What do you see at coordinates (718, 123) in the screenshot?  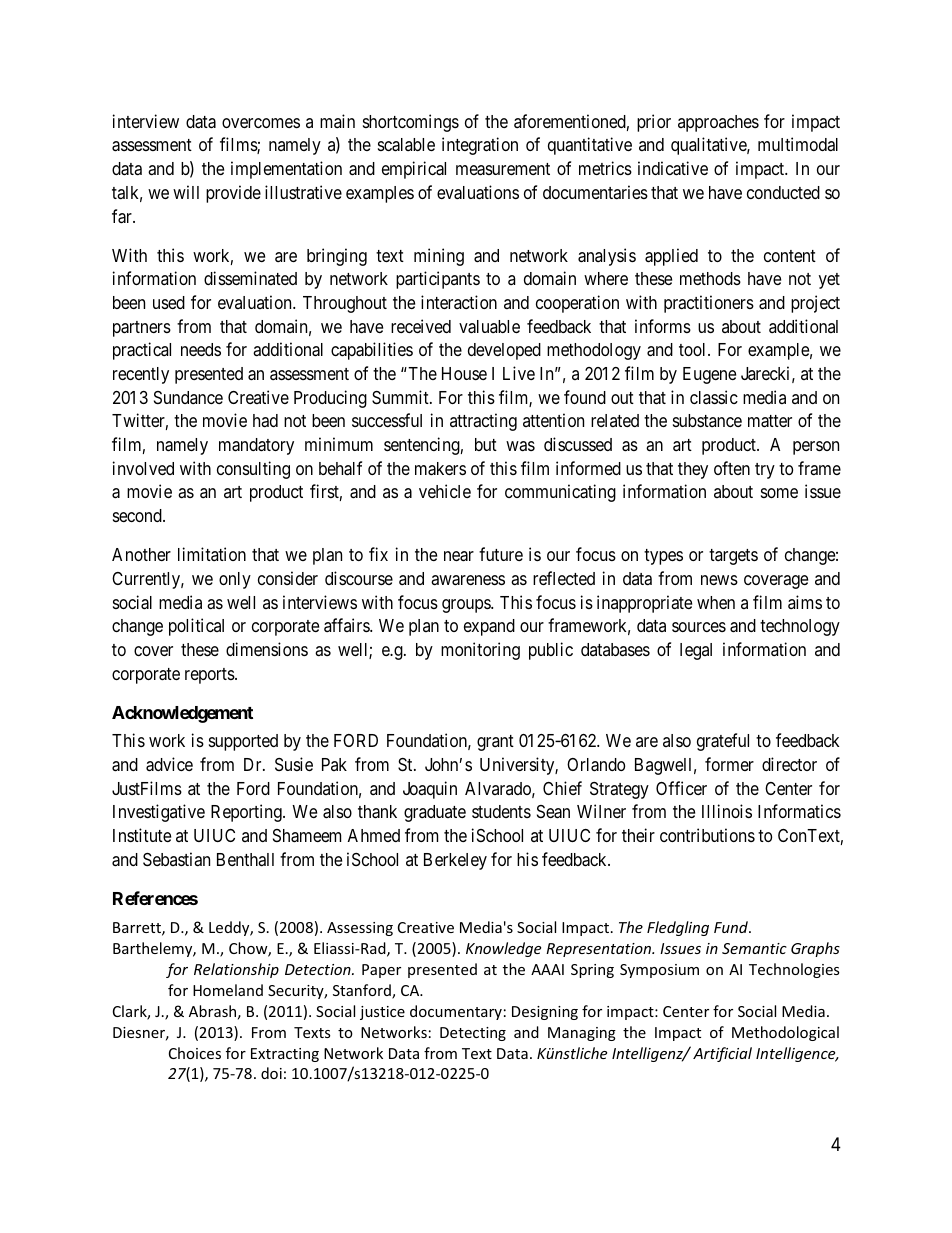 I see `approaches` at bounding box center [718, 123].
